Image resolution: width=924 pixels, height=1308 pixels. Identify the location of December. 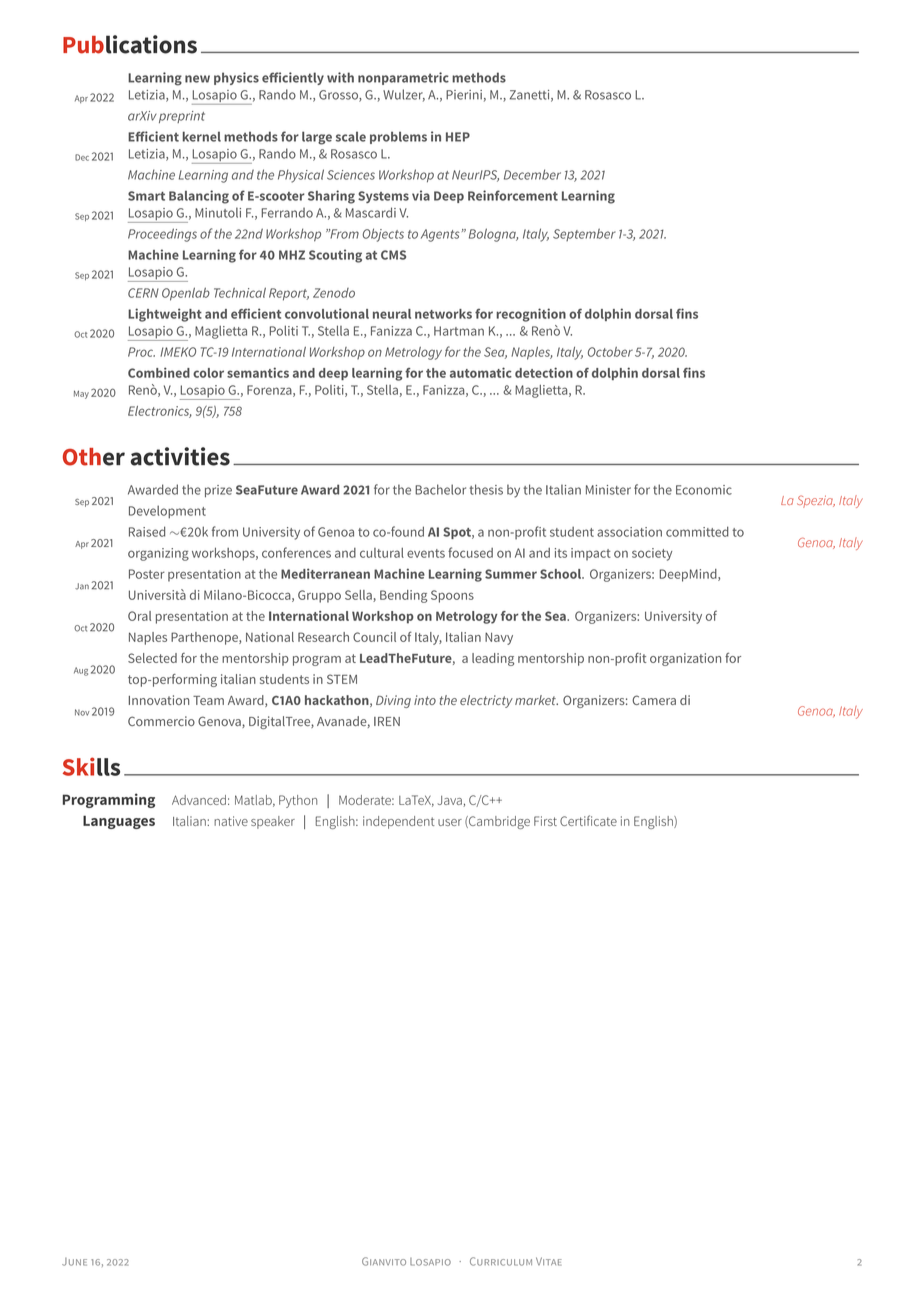
(532, 174).
